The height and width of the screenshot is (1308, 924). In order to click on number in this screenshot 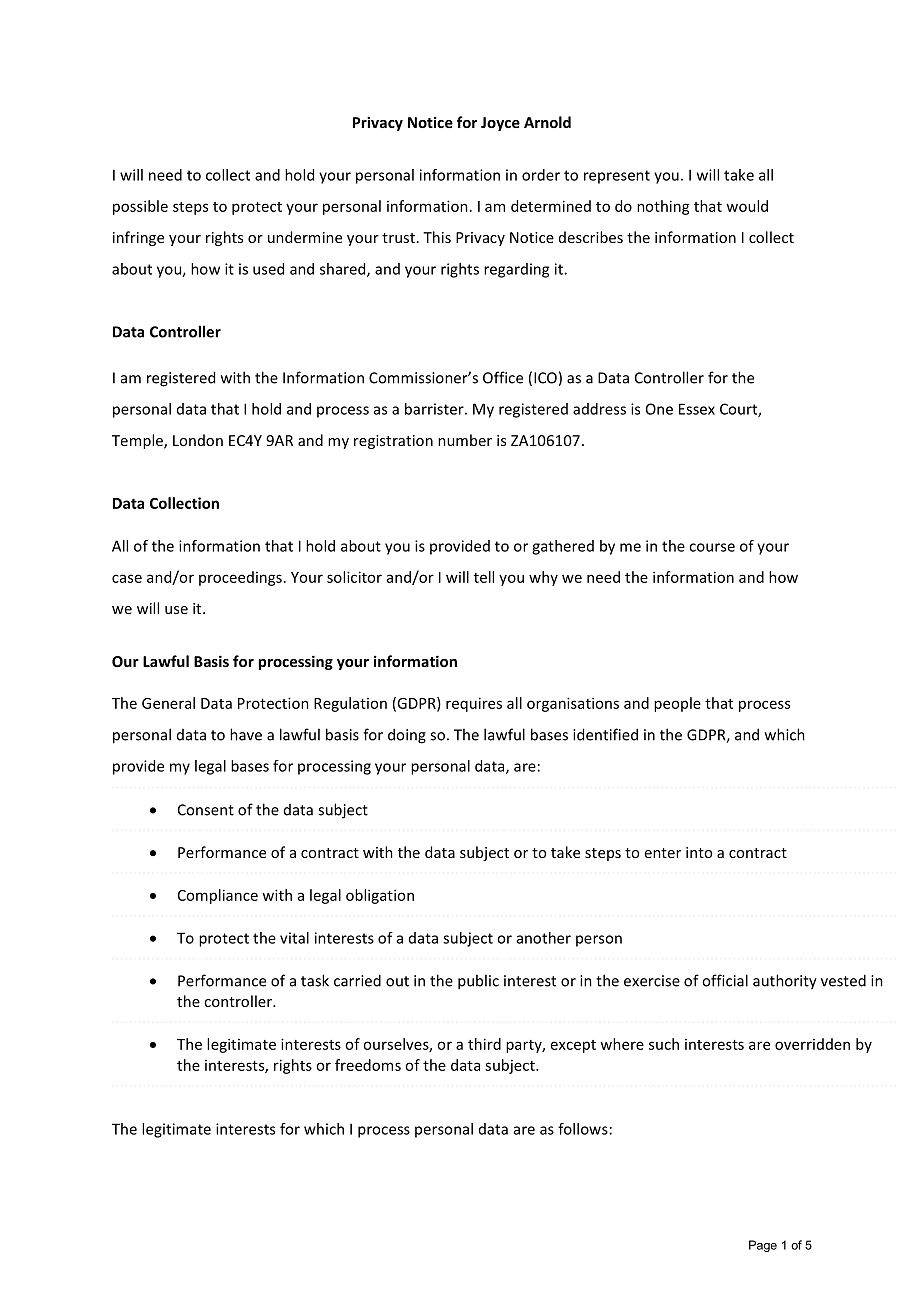, I will do `click(465, 440)`.
